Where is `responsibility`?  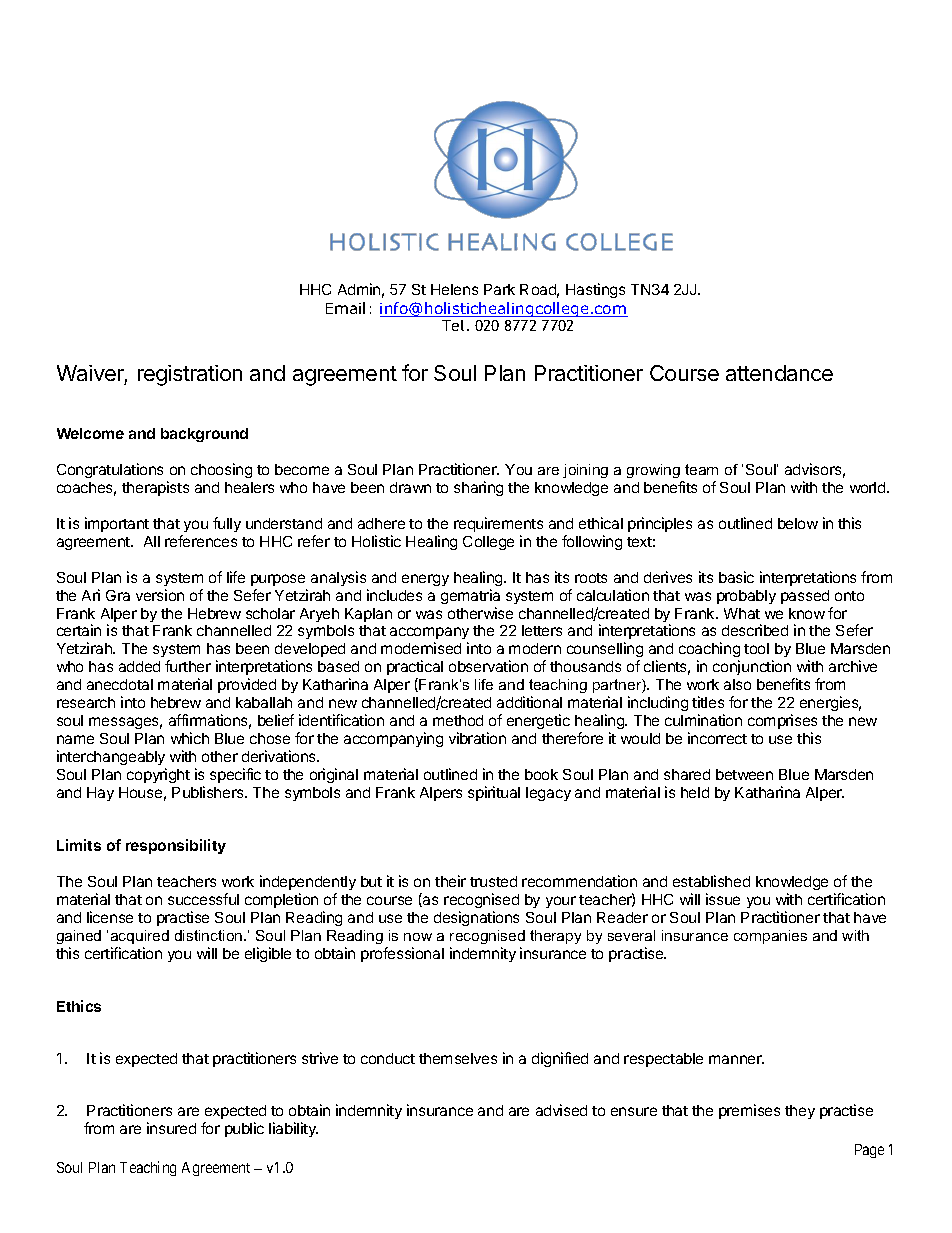
responsibility is located at coordinates (176, 846).
